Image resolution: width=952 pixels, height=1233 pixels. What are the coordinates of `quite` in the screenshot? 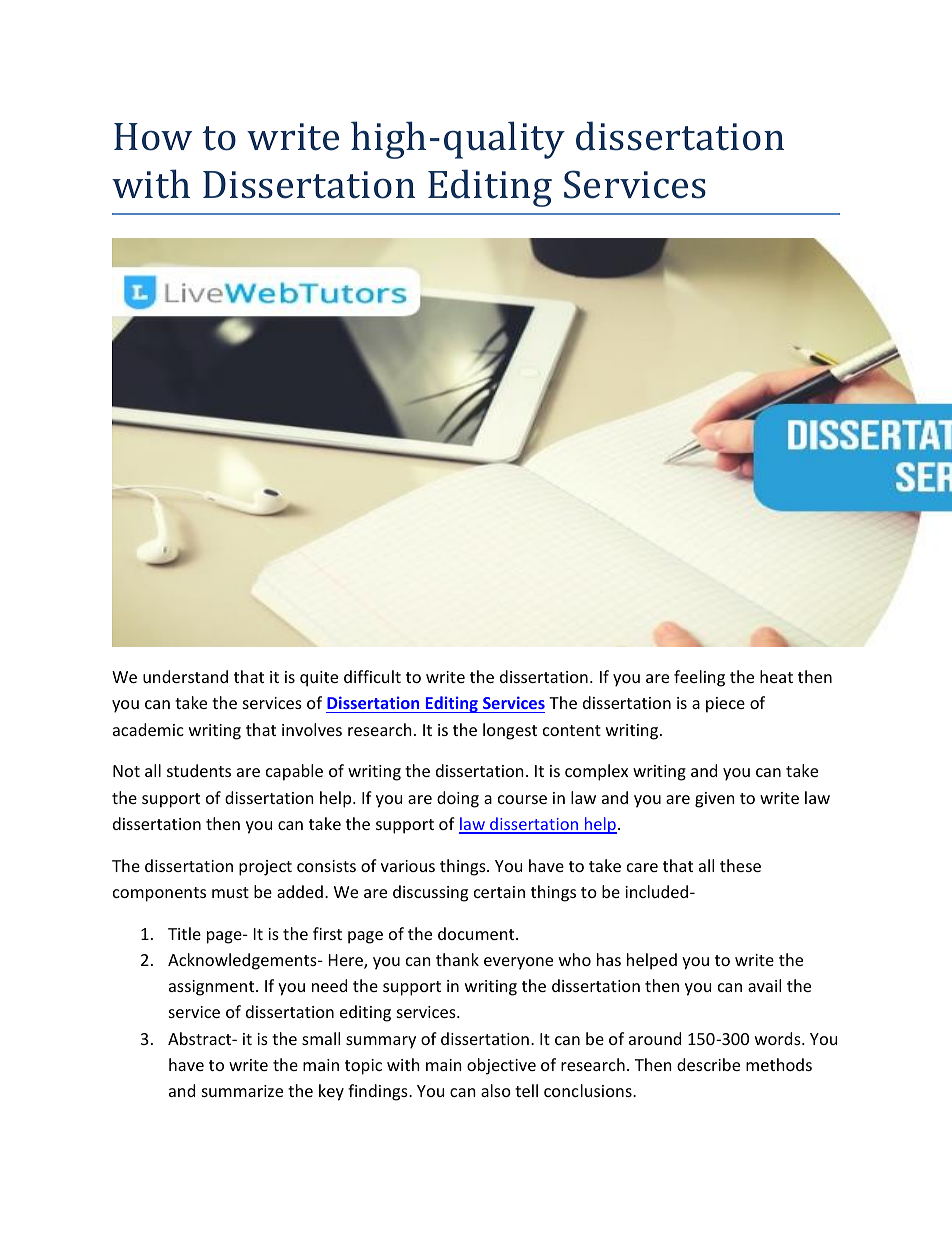 It's located at (319, 679).
